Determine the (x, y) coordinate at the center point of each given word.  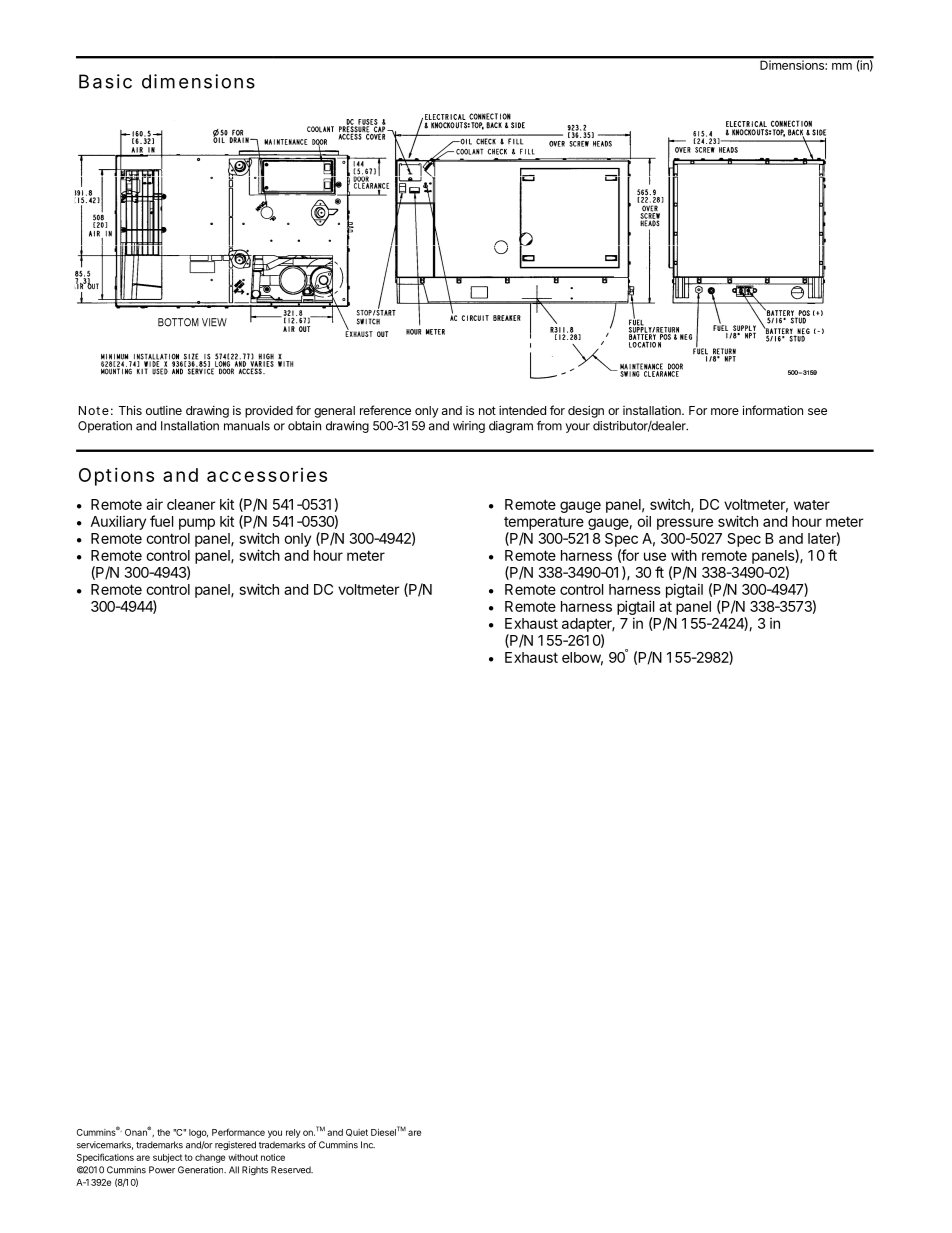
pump (197, 524)
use (655, 556)
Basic (105, 81)
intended (522, 410)
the (163, 1132)
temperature (544, 523)
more (725, 411)
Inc (368, 1145)
